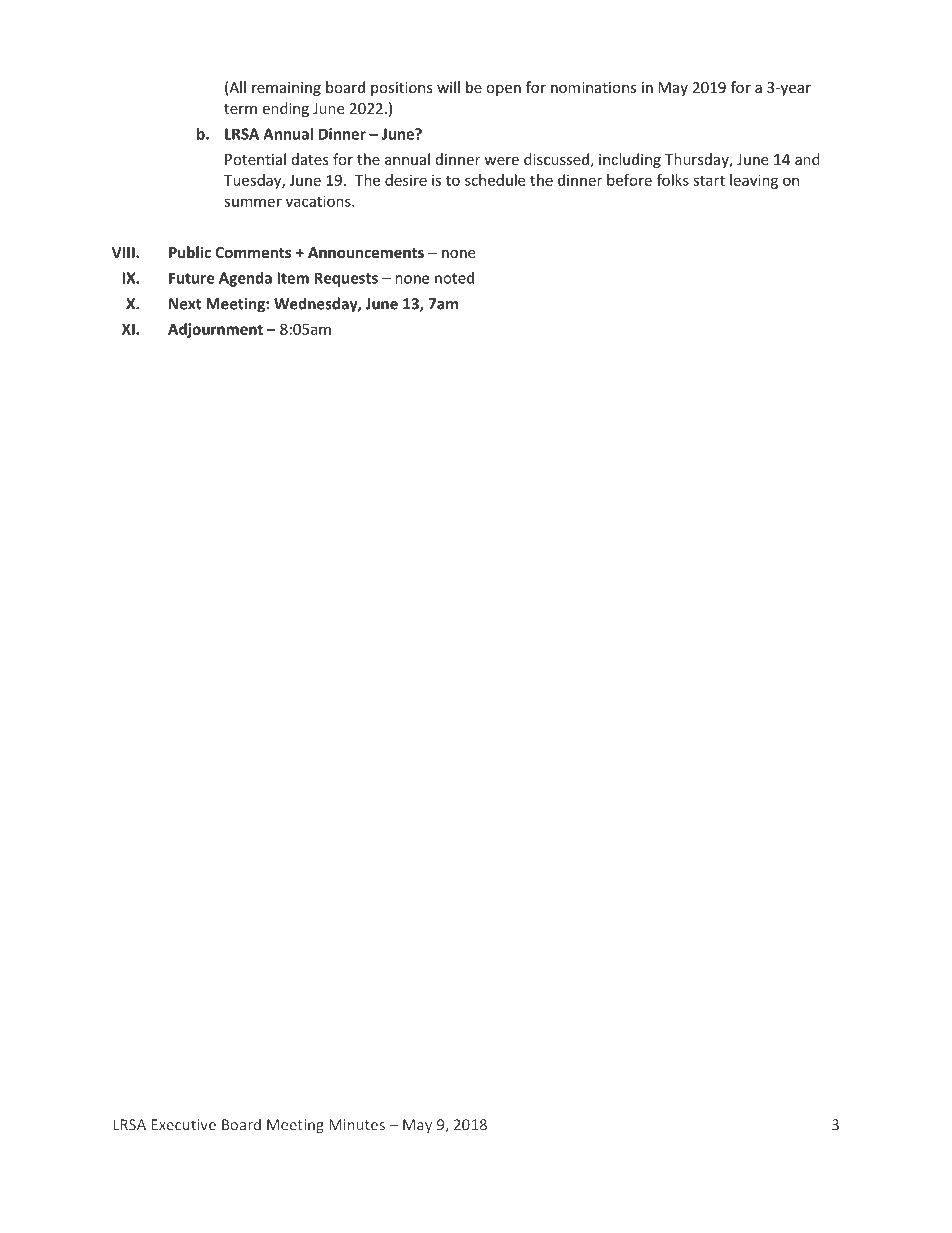  I want to click on will, so click(448, 87).
